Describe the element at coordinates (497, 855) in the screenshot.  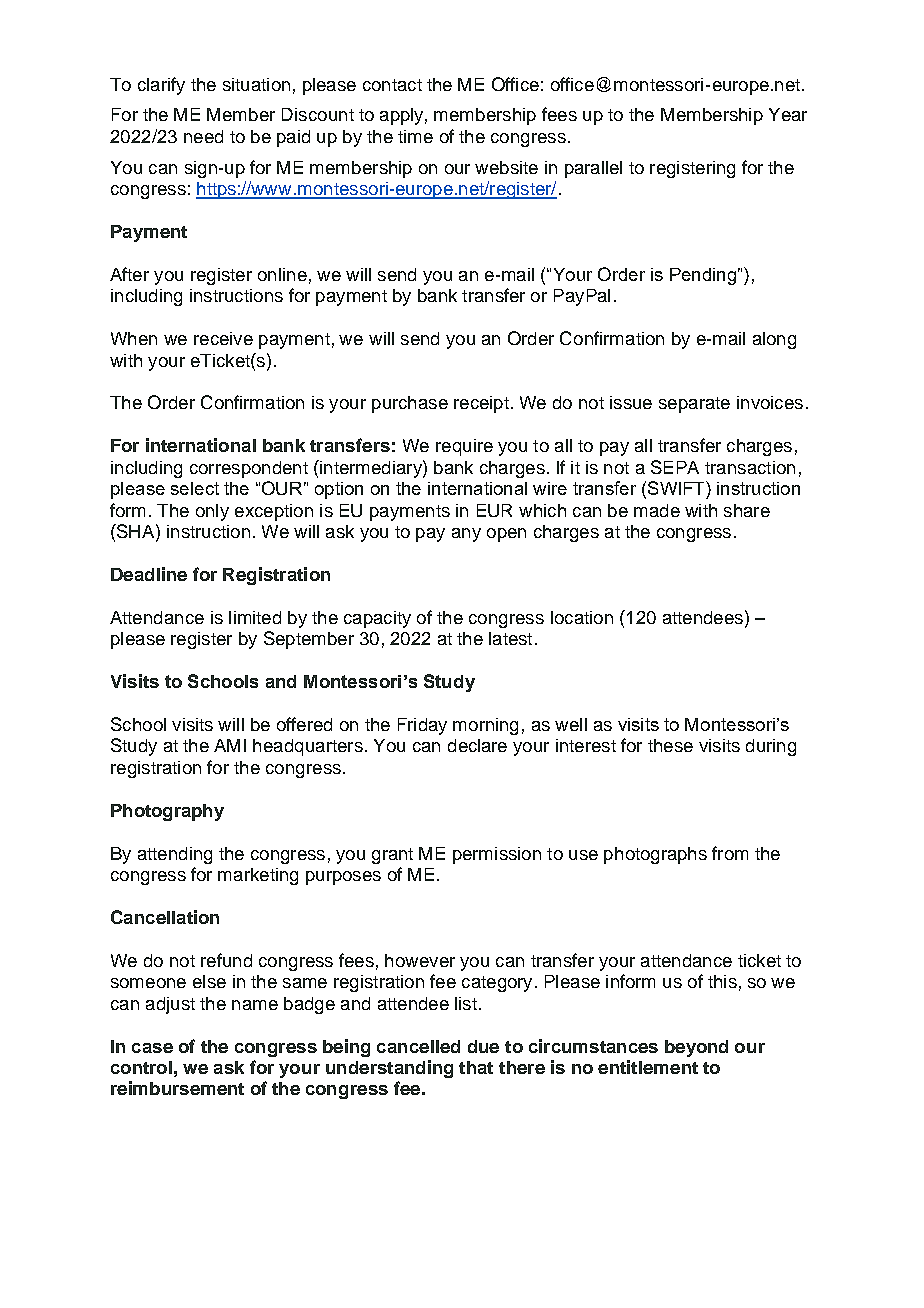
I see `permission` at that location.
